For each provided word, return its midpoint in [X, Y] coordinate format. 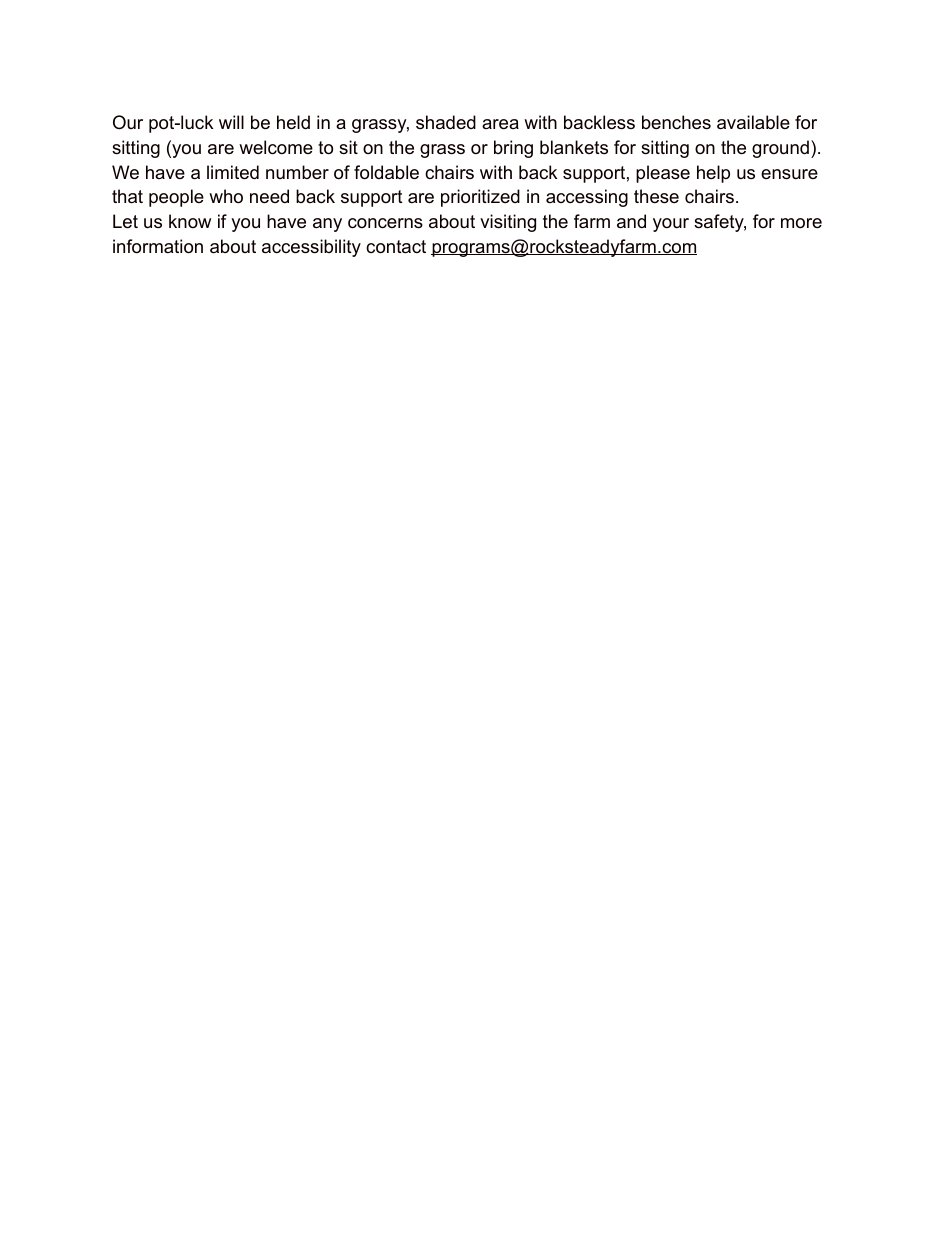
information [158, 246]
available [753, 122]
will [231, 122]
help [713, 174]
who [226, 196]
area [500, 124]
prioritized [480, 198]
